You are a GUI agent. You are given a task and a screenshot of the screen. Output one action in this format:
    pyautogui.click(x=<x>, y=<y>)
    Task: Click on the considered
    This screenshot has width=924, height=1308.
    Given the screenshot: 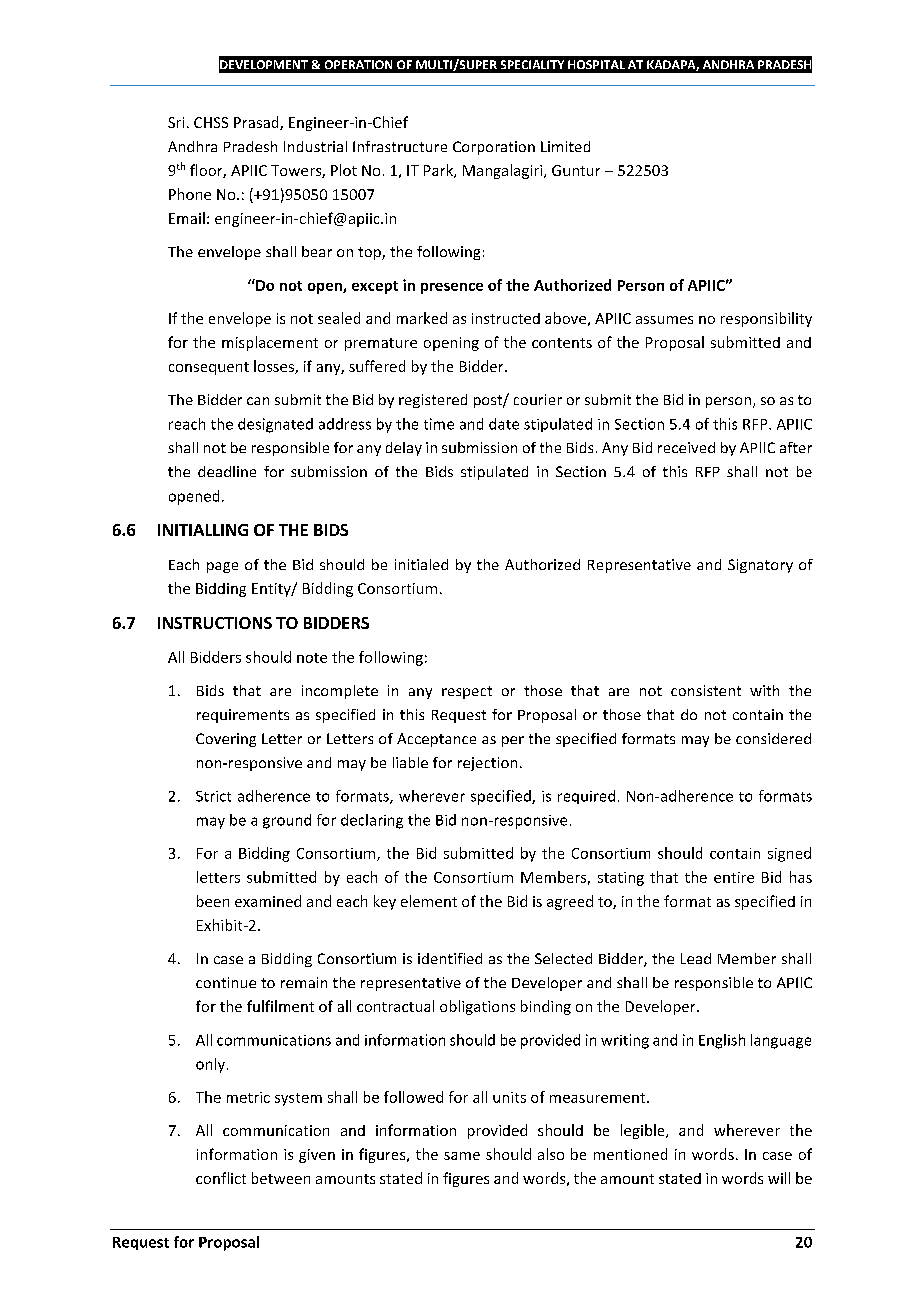 What is the action you would take?
    pyautogui.click(x=773, y=738)
